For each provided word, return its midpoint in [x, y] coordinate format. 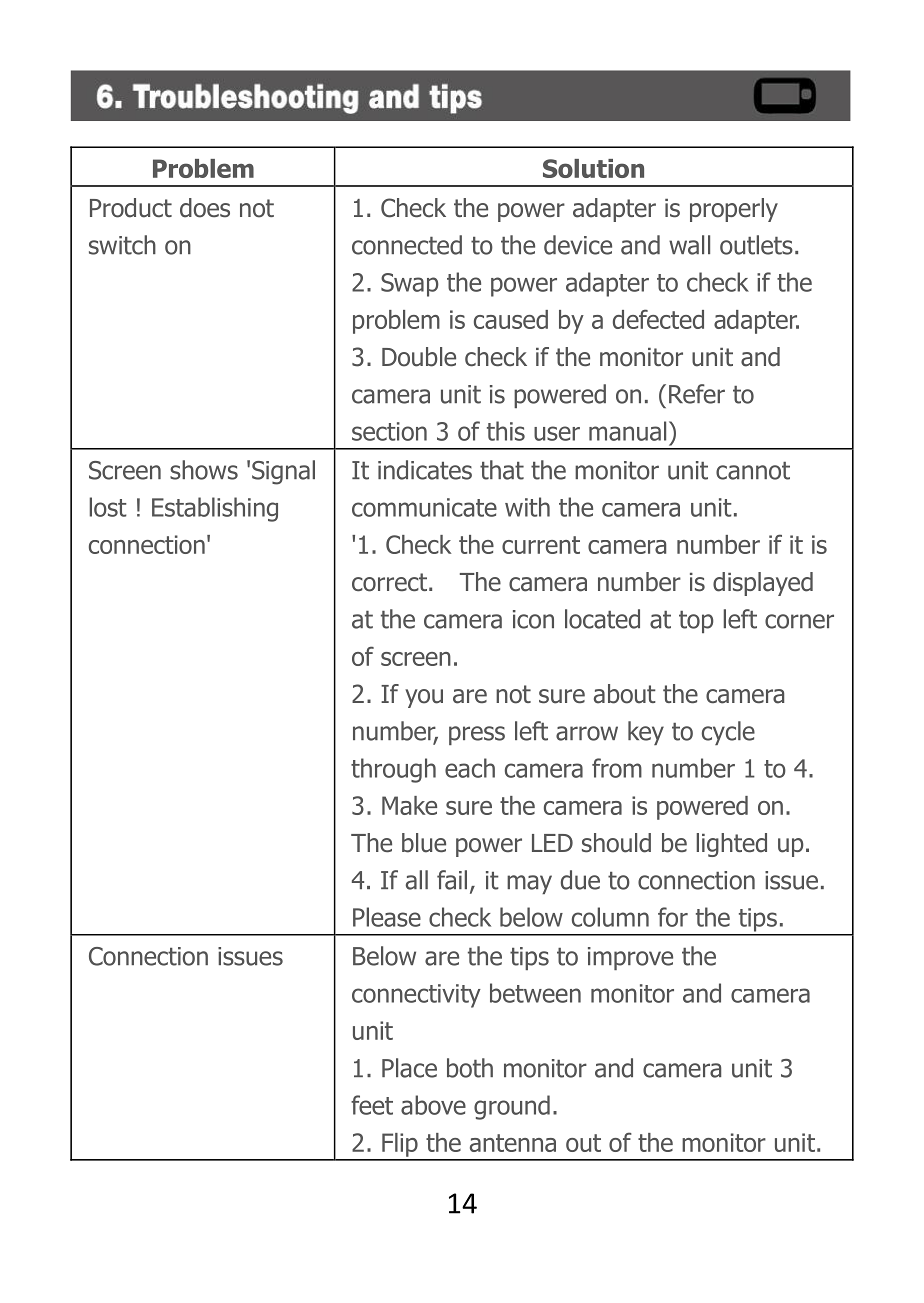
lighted [731, 845]
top [696, 622]
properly [734, 210]
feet [372, 1105]
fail [452, 880]
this [506, 431]
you [424, 698]
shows [204, 470]
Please [387, 917]
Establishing [215, 509]
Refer [697, 394]
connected [407, 245]
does [205, 208]
